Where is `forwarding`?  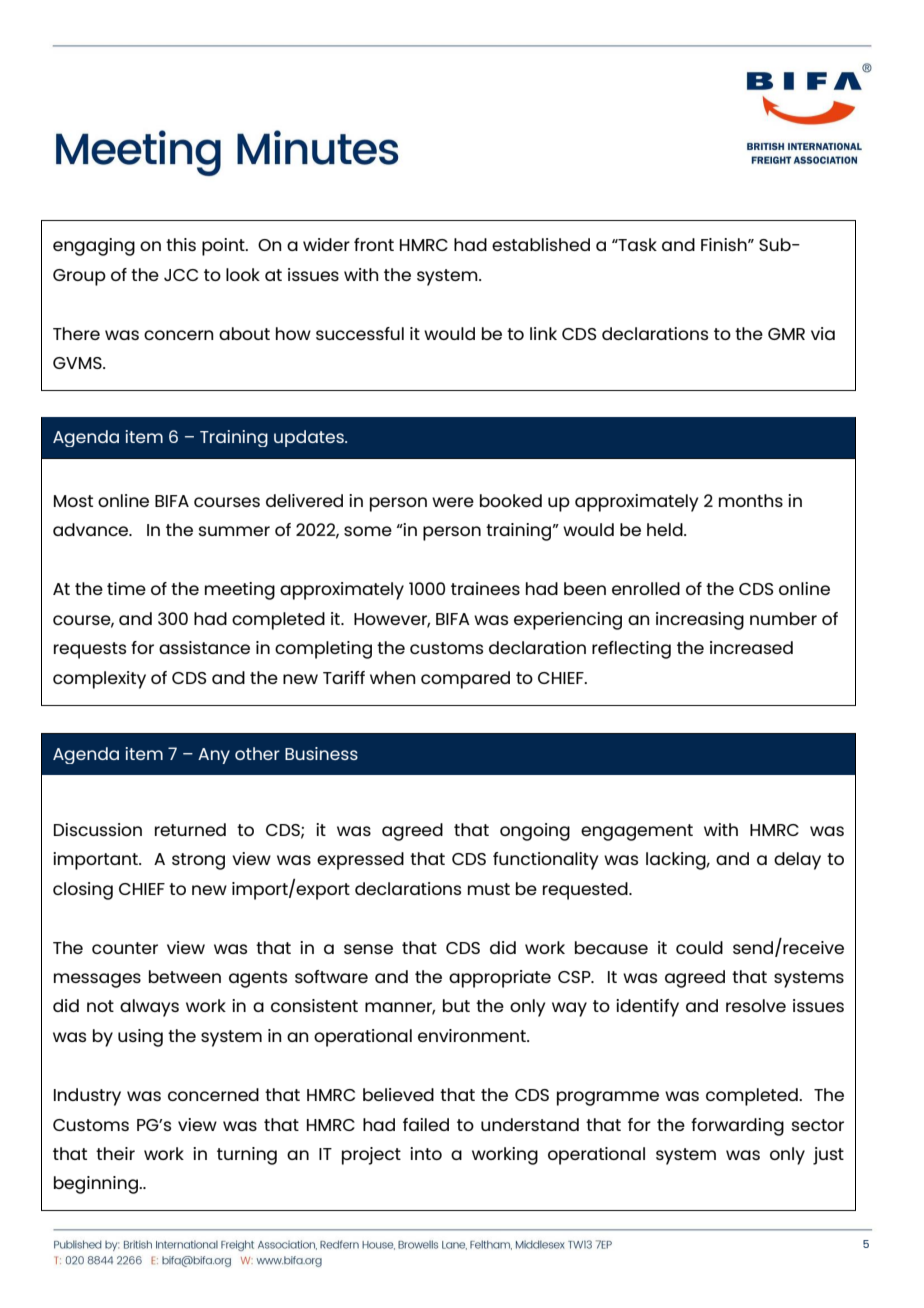
forwarding is located at coordinates (737, 1127).
